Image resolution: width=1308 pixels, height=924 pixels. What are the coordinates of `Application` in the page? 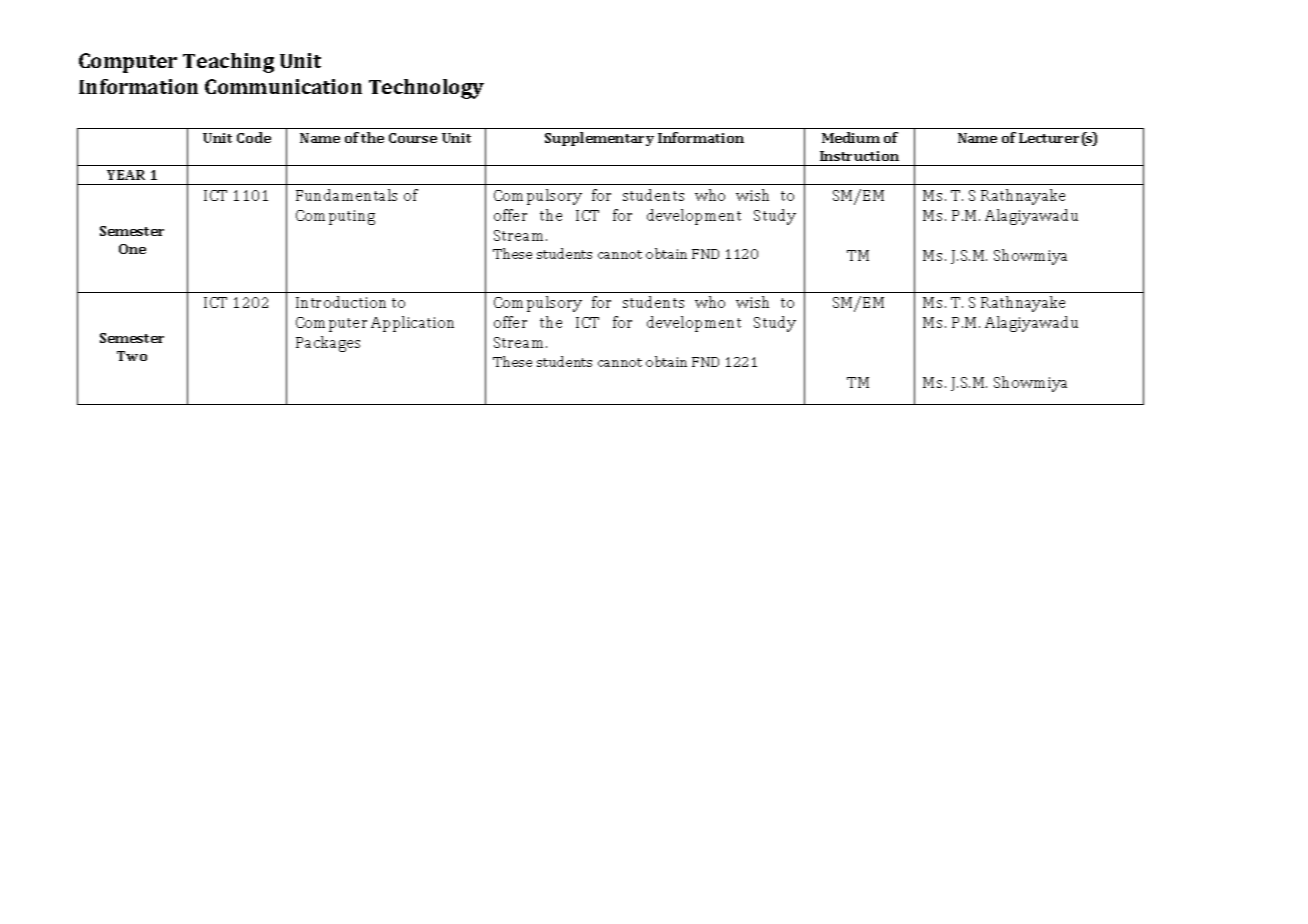 It's located at (412, 324).
